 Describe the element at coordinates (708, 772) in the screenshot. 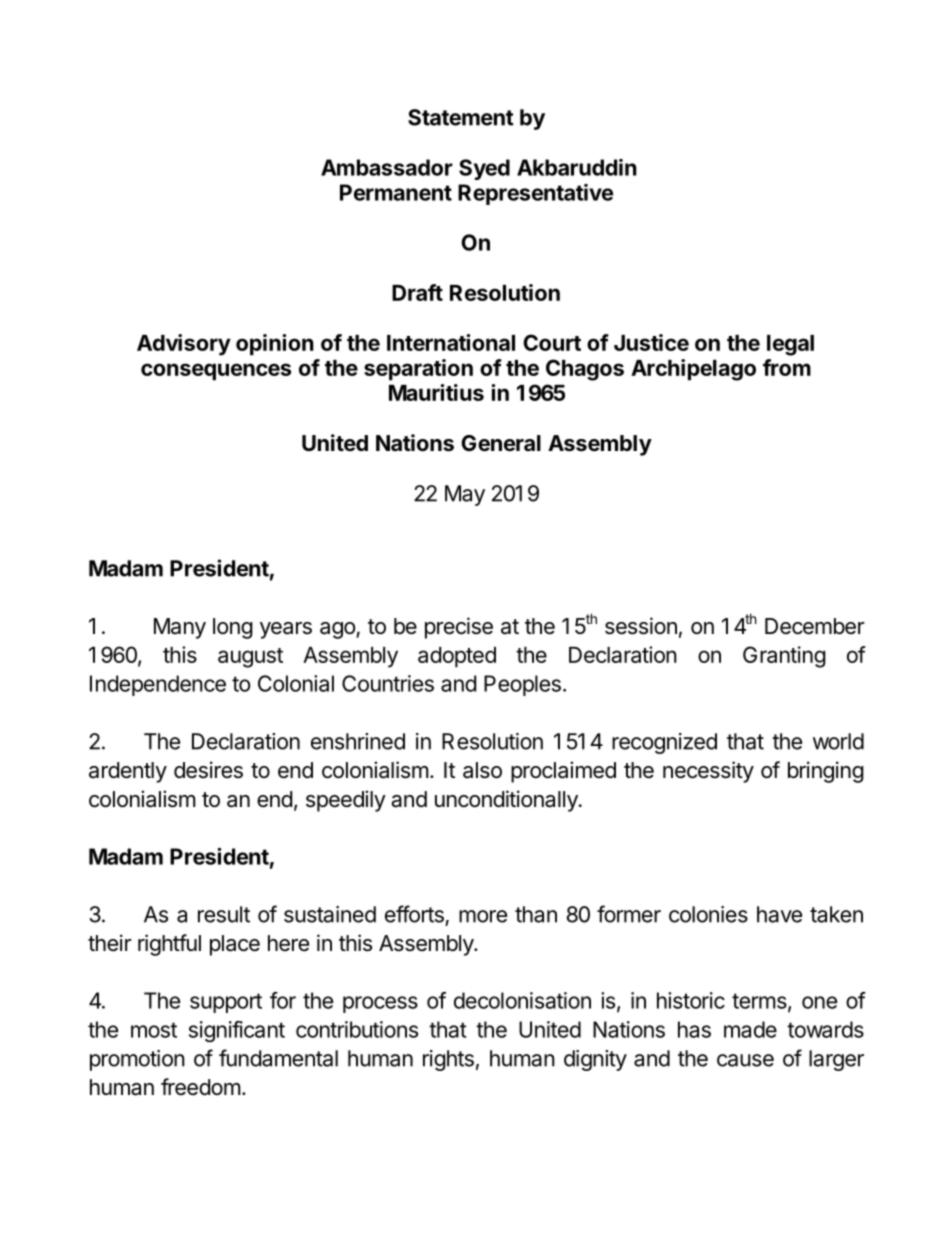

I see `necessity` at that location.
